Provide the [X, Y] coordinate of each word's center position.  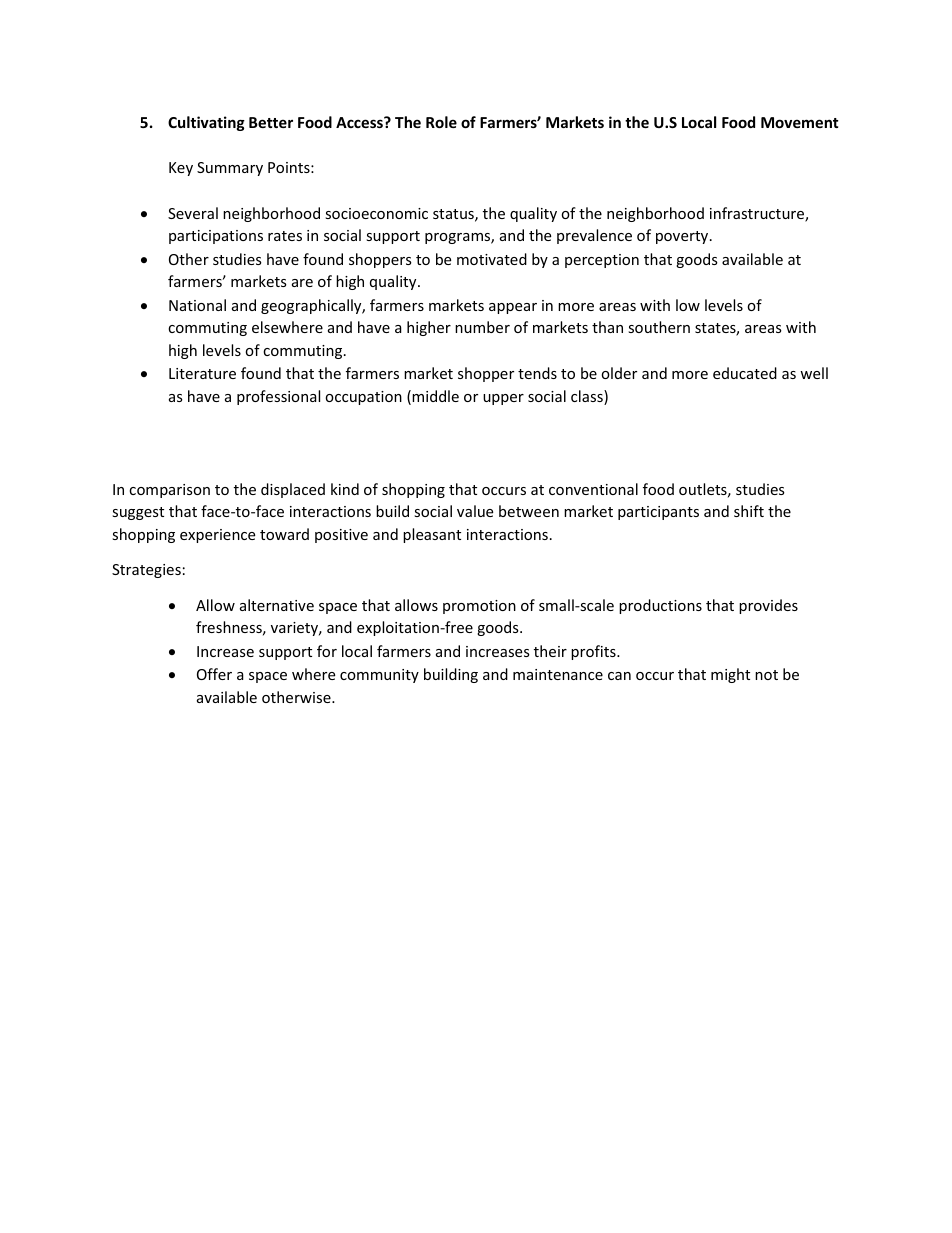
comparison [169, 491]
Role [441, 122]
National [197, 305]
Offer [214, 674]
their [550, 651]
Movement [800, 122]
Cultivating [206, 123]
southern [659, 327]
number [482, 327]
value [475, 511]
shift [749, 511]
